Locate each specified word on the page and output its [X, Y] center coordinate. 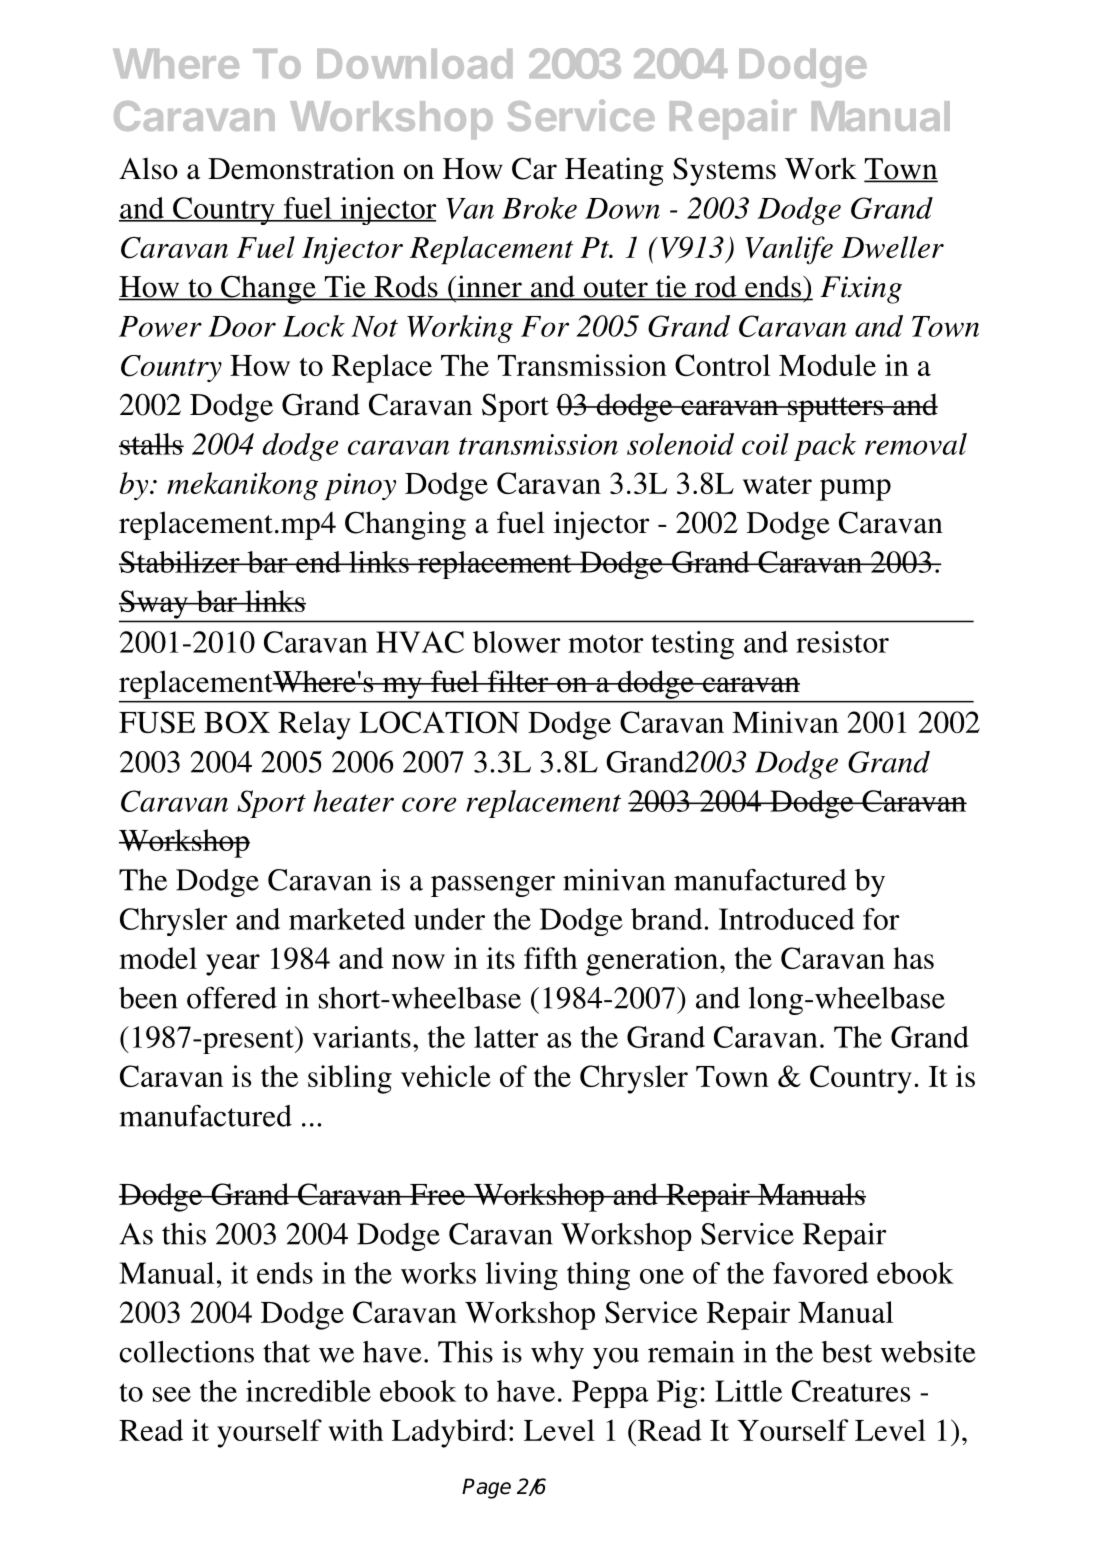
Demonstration [301, 168]
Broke [539, 208]
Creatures [851, 1391]
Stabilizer [180, 562]
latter [506, 1037]
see [172, 1394]
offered [232, 997]
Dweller [892, 247]
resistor [842, 642]
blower [516, 642]
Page [486, 1488]
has [913, 958]
